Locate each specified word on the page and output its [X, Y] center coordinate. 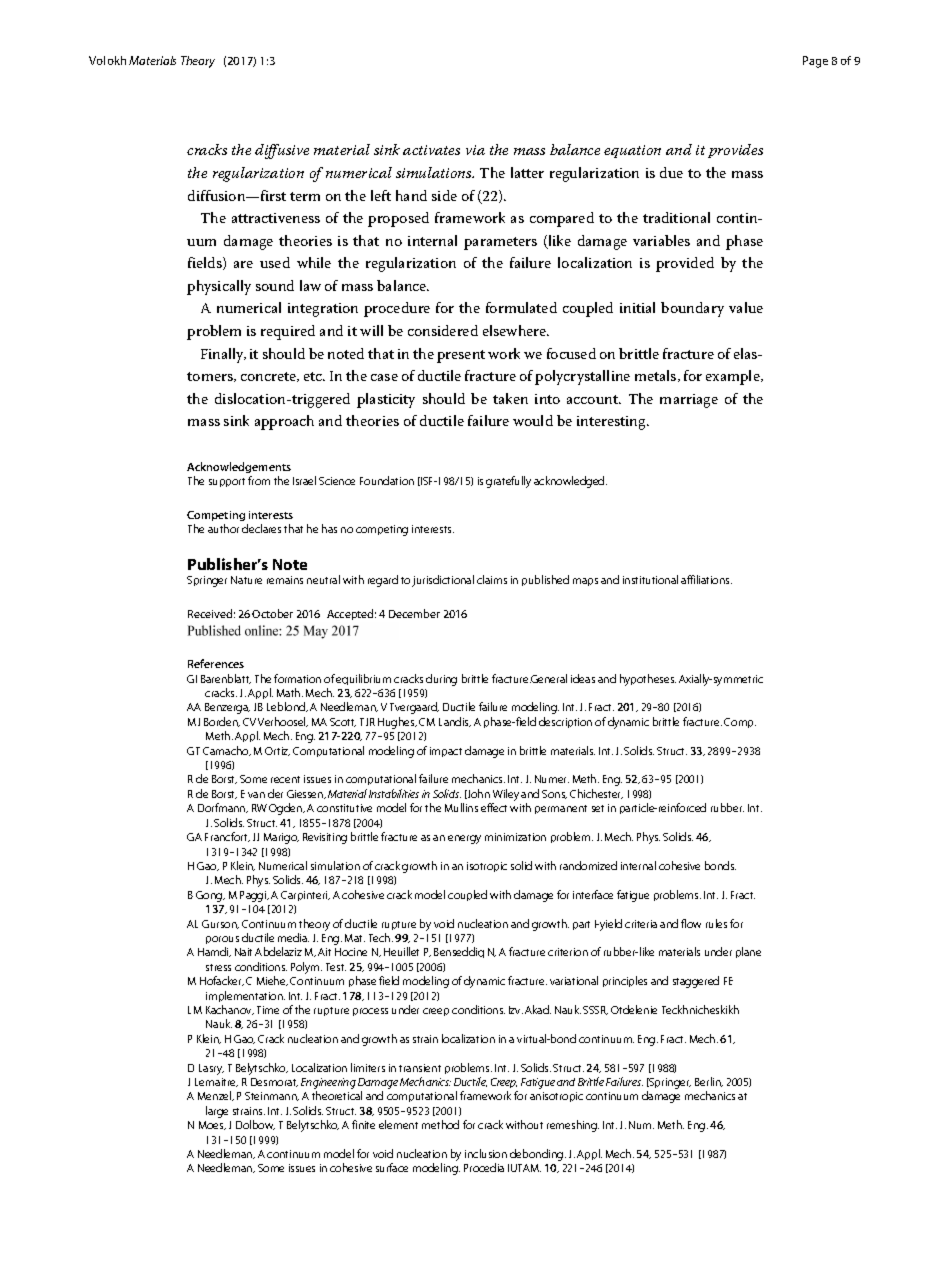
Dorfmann [223, 808]
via [475, 150]
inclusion [486, 1153]
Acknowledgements [239, 467]
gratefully [508, 482]
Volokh [107, 60]
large [217, 1112]
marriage [689, 401]
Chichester [596, 794]
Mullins [461, 807]
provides [735, 151]
